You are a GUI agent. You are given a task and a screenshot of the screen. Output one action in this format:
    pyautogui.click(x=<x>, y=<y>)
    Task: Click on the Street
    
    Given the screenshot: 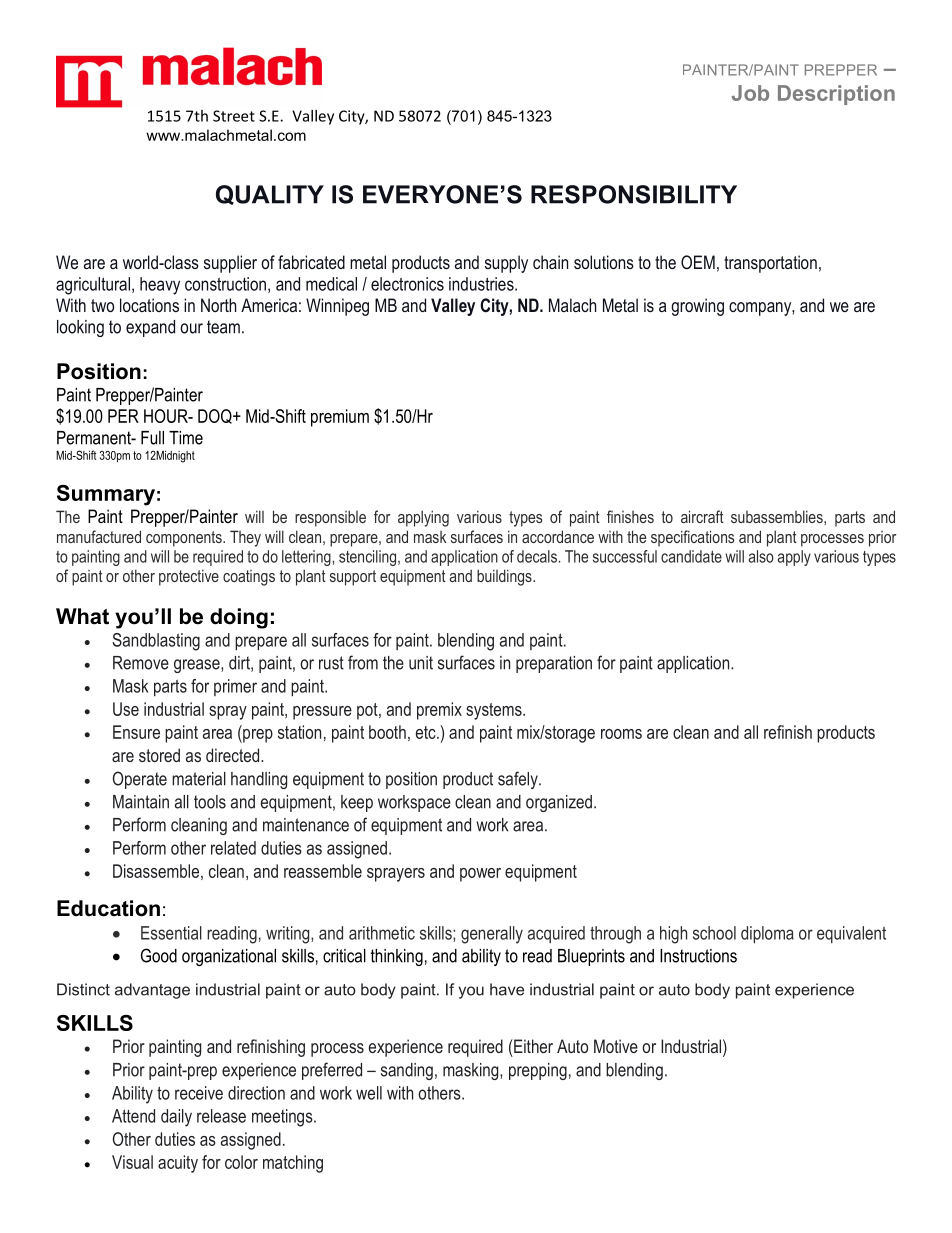 What is the action you would take?
    pyautogui.click(x=234, y=116)
